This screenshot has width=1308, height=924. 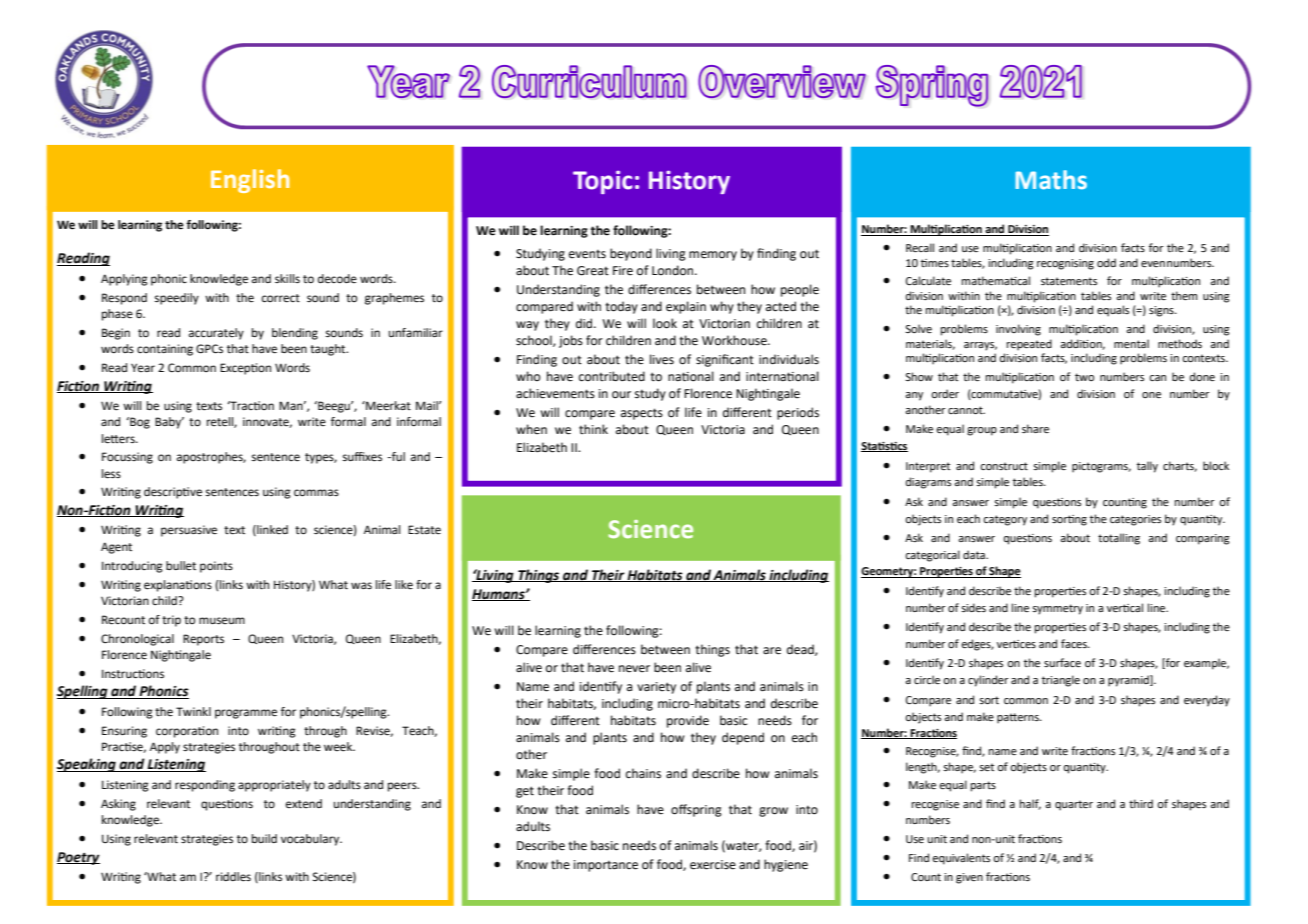 I want to click on Baby, so click(x=169, y=423).
